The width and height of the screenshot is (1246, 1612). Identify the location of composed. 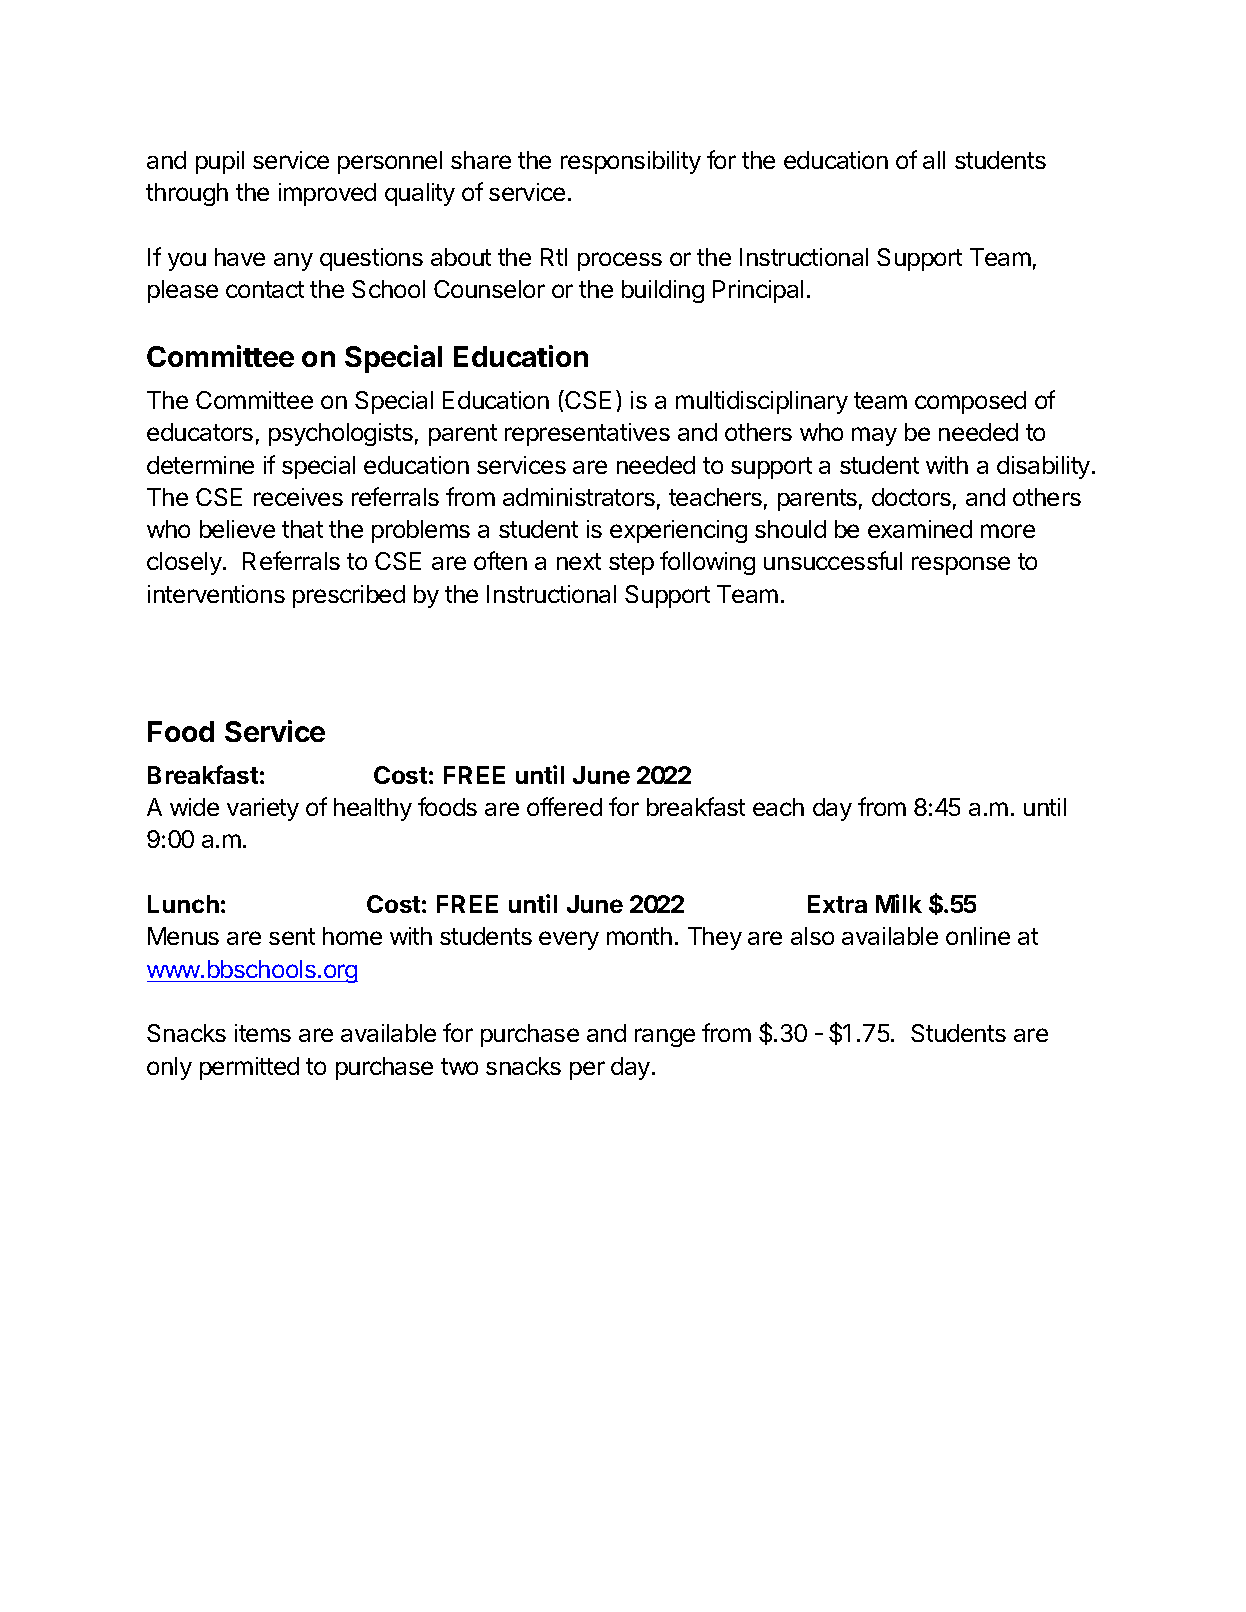
(970, 402).
